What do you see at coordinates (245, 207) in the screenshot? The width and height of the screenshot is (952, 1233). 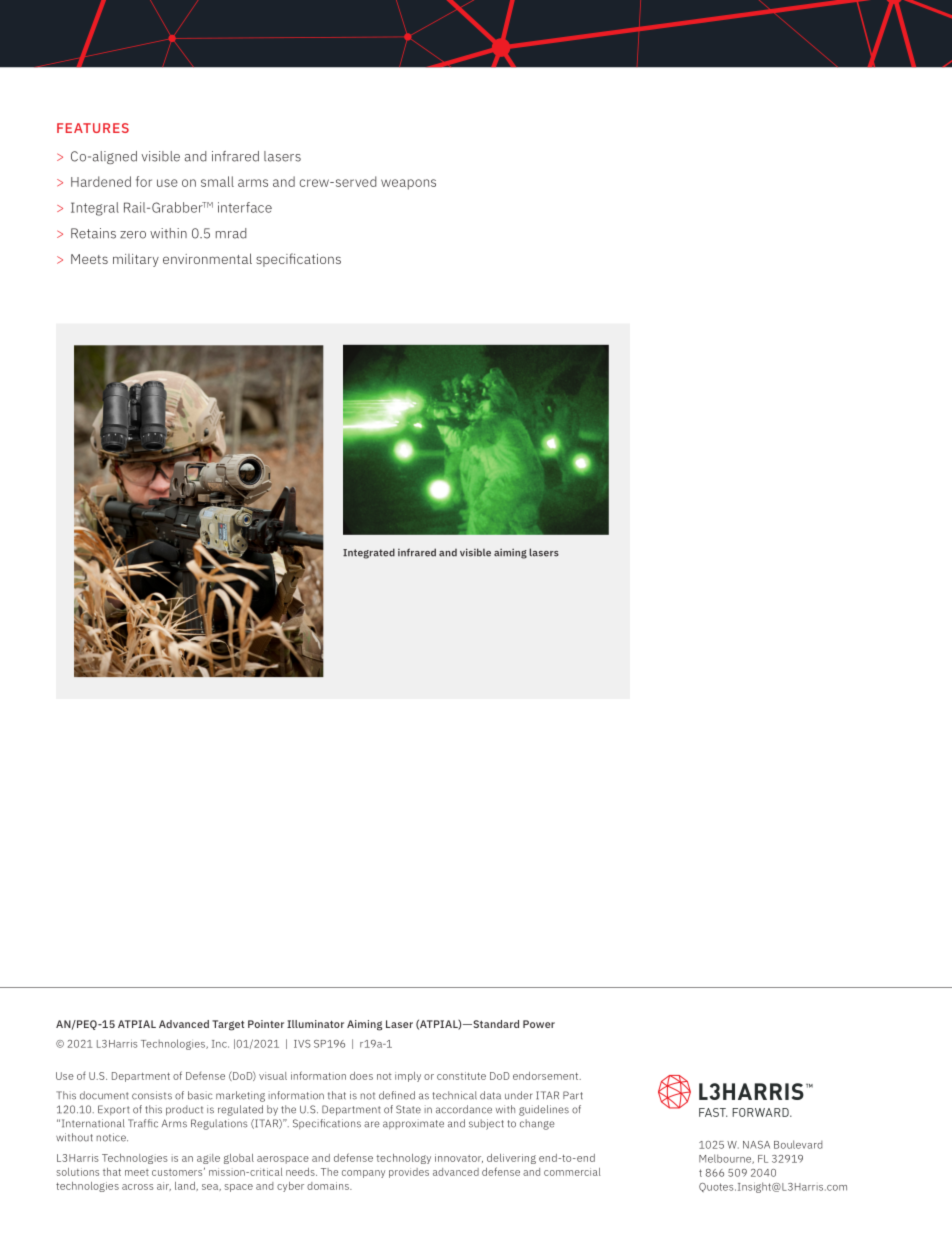 I see `interface` at bounding box center [245, 207].
